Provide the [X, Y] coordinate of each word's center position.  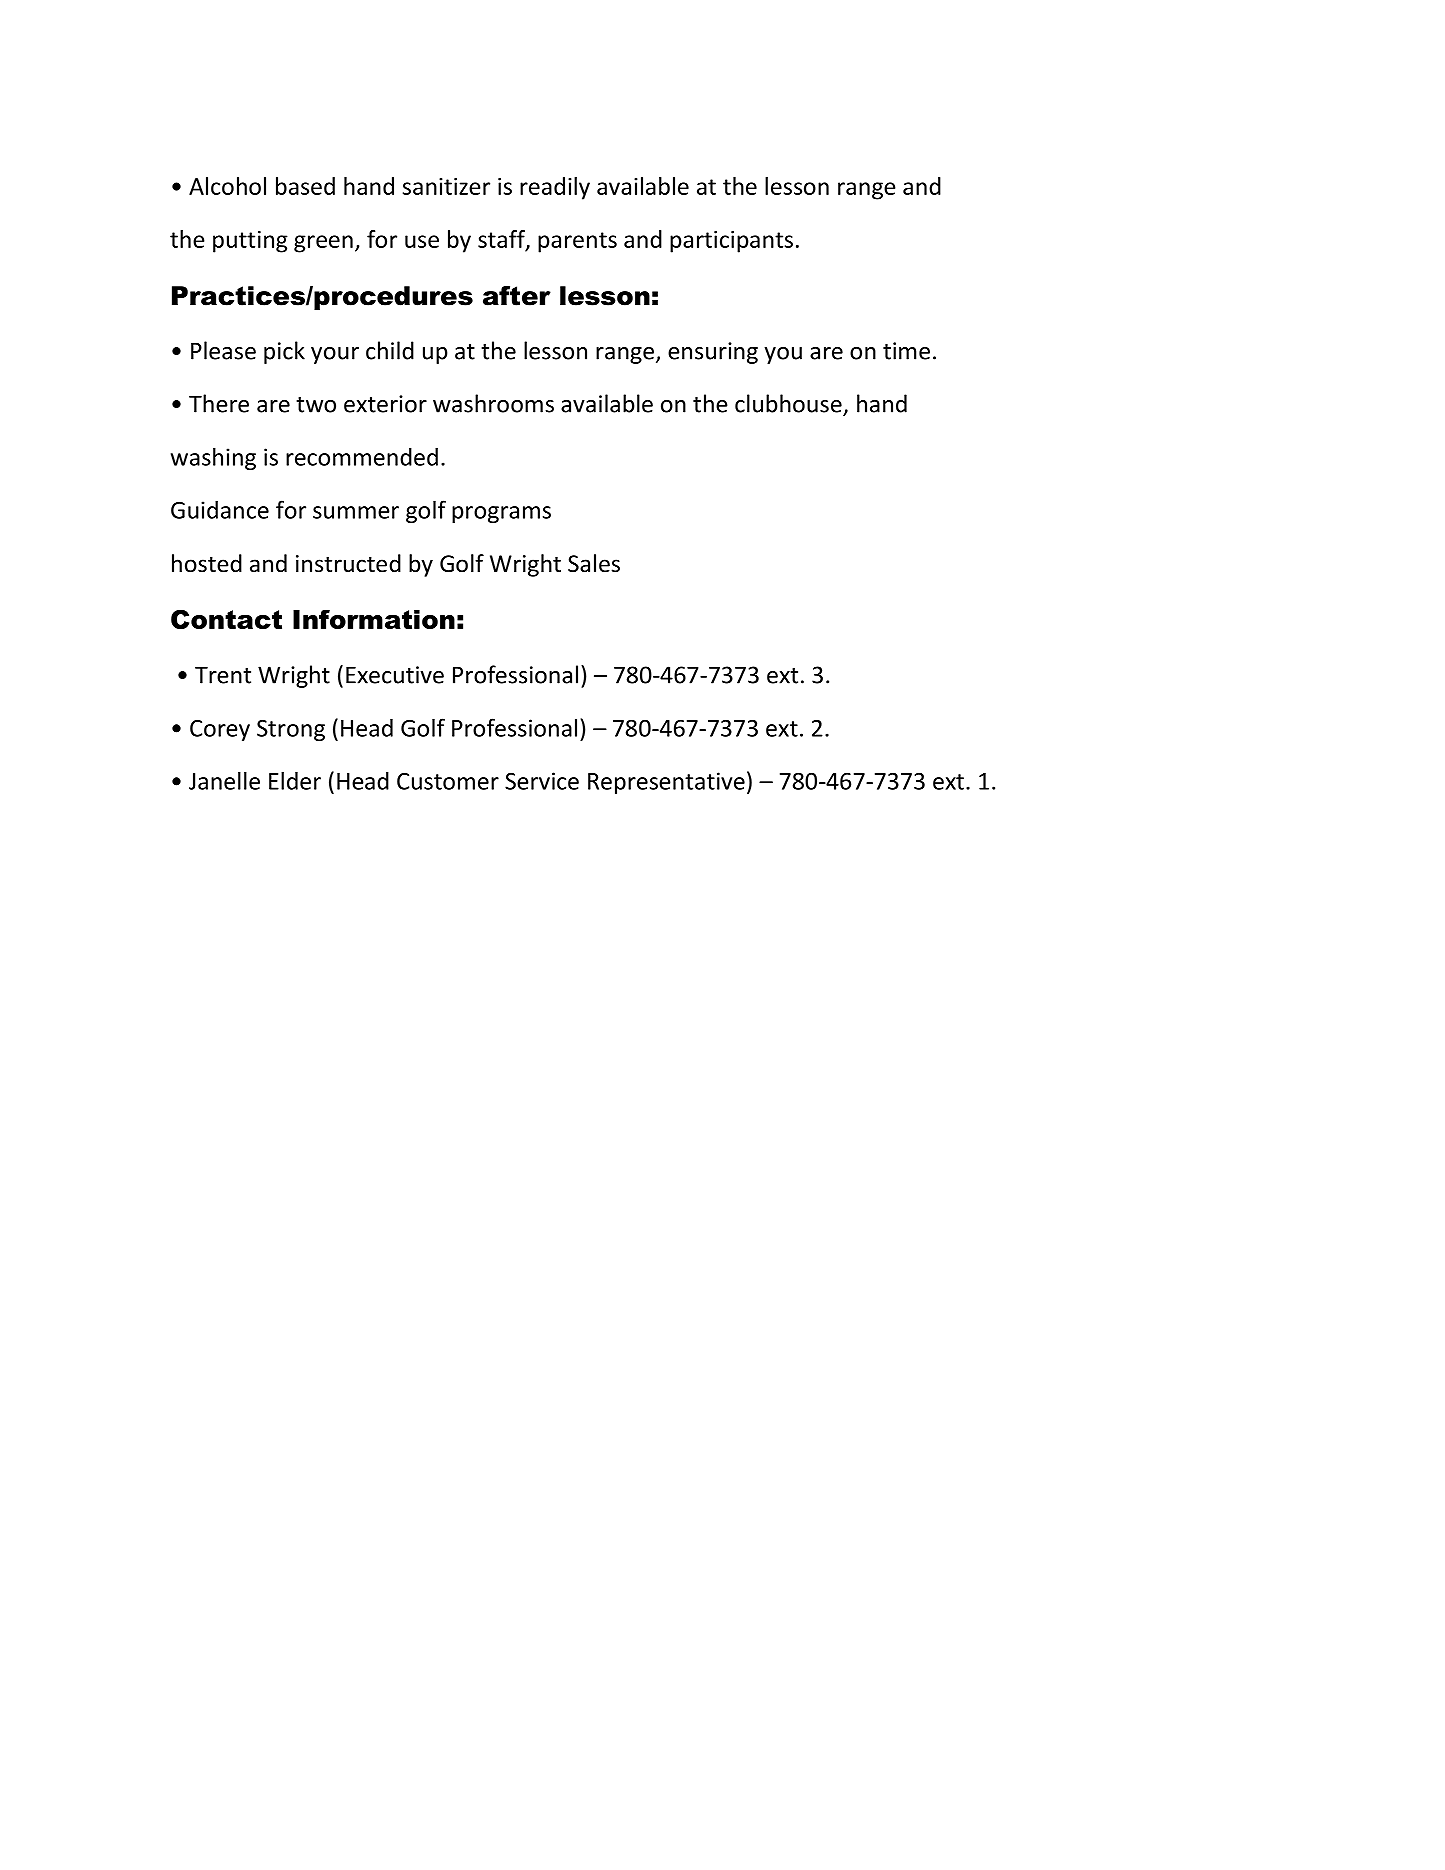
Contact [226, 619]
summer [356, 512]
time [906, 351]
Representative [666, 783]
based [305, 186]
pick [284, 352]
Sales [594, 563]
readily [555, 188]
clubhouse [788, 403]
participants [731, 242]
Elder [295, 780]
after [517, 296]
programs [501, 514]
